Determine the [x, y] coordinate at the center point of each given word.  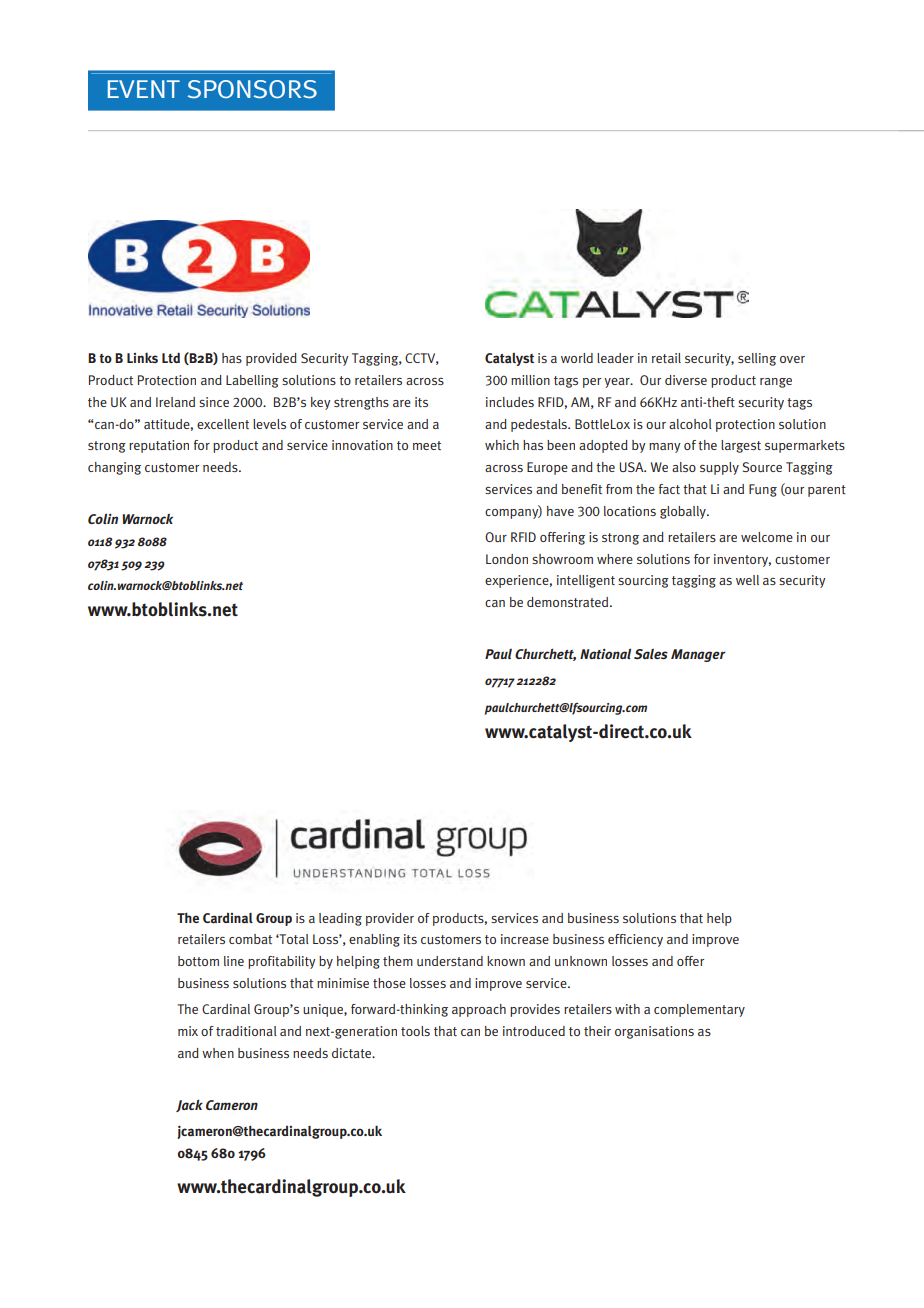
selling [757, 359]
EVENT [144, 89]
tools [415, 1031]
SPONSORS [252, 89]
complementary [699, 1010]
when [218, 1053]
